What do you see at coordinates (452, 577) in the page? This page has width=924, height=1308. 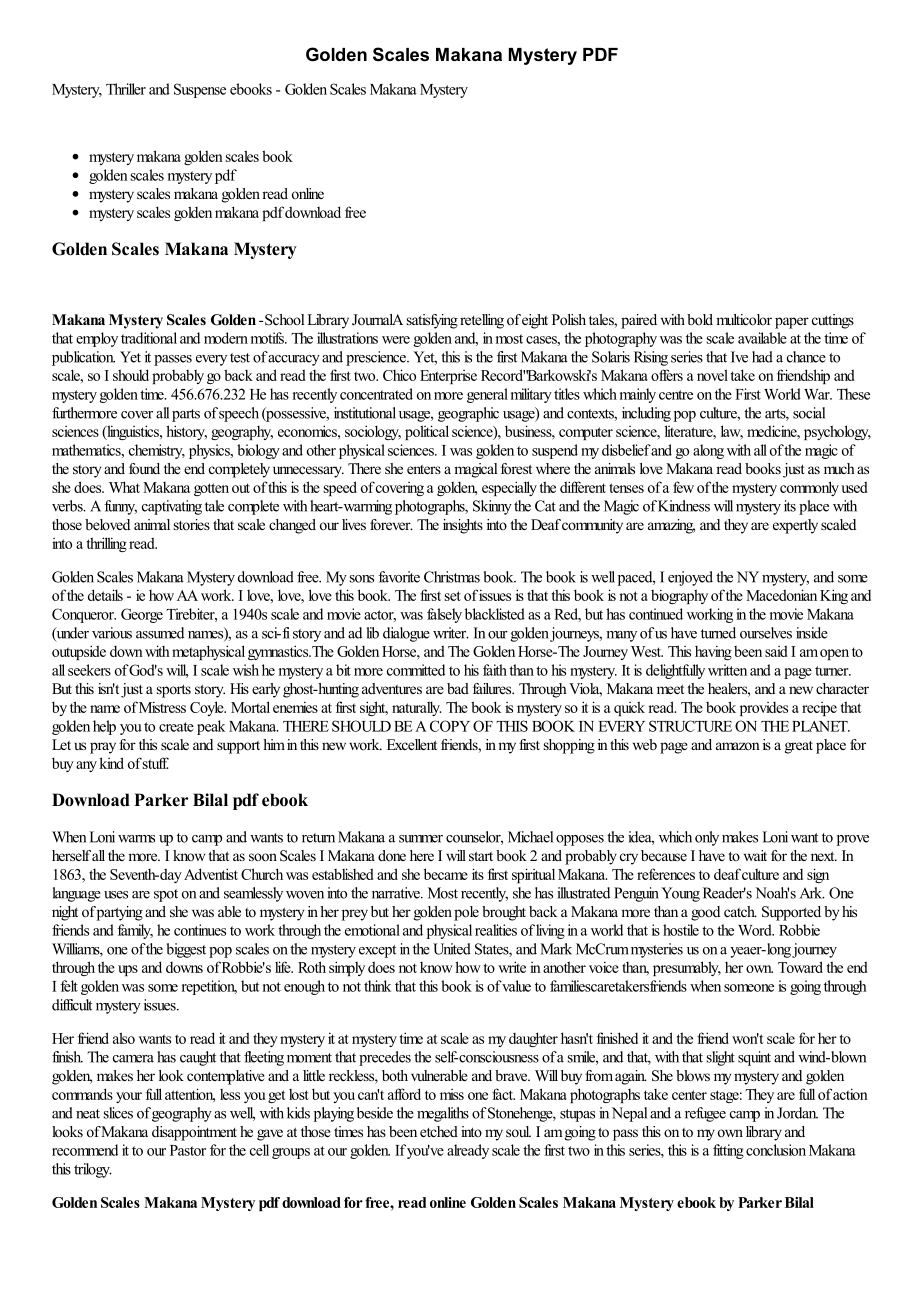 I see `Christmas` at bounding box center [452, 577].
